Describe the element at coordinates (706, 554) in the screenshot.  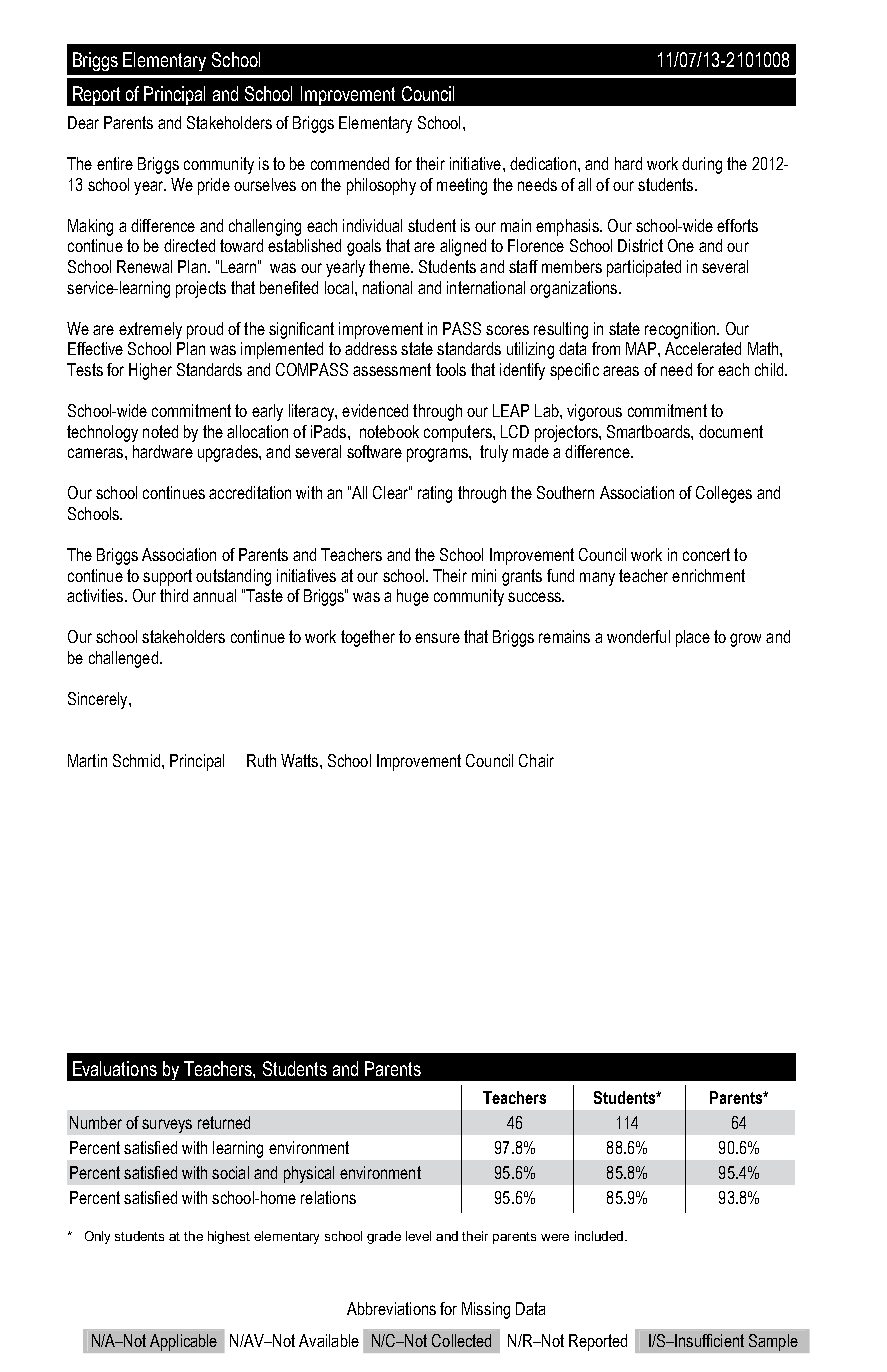
I see `concert` at that location.
